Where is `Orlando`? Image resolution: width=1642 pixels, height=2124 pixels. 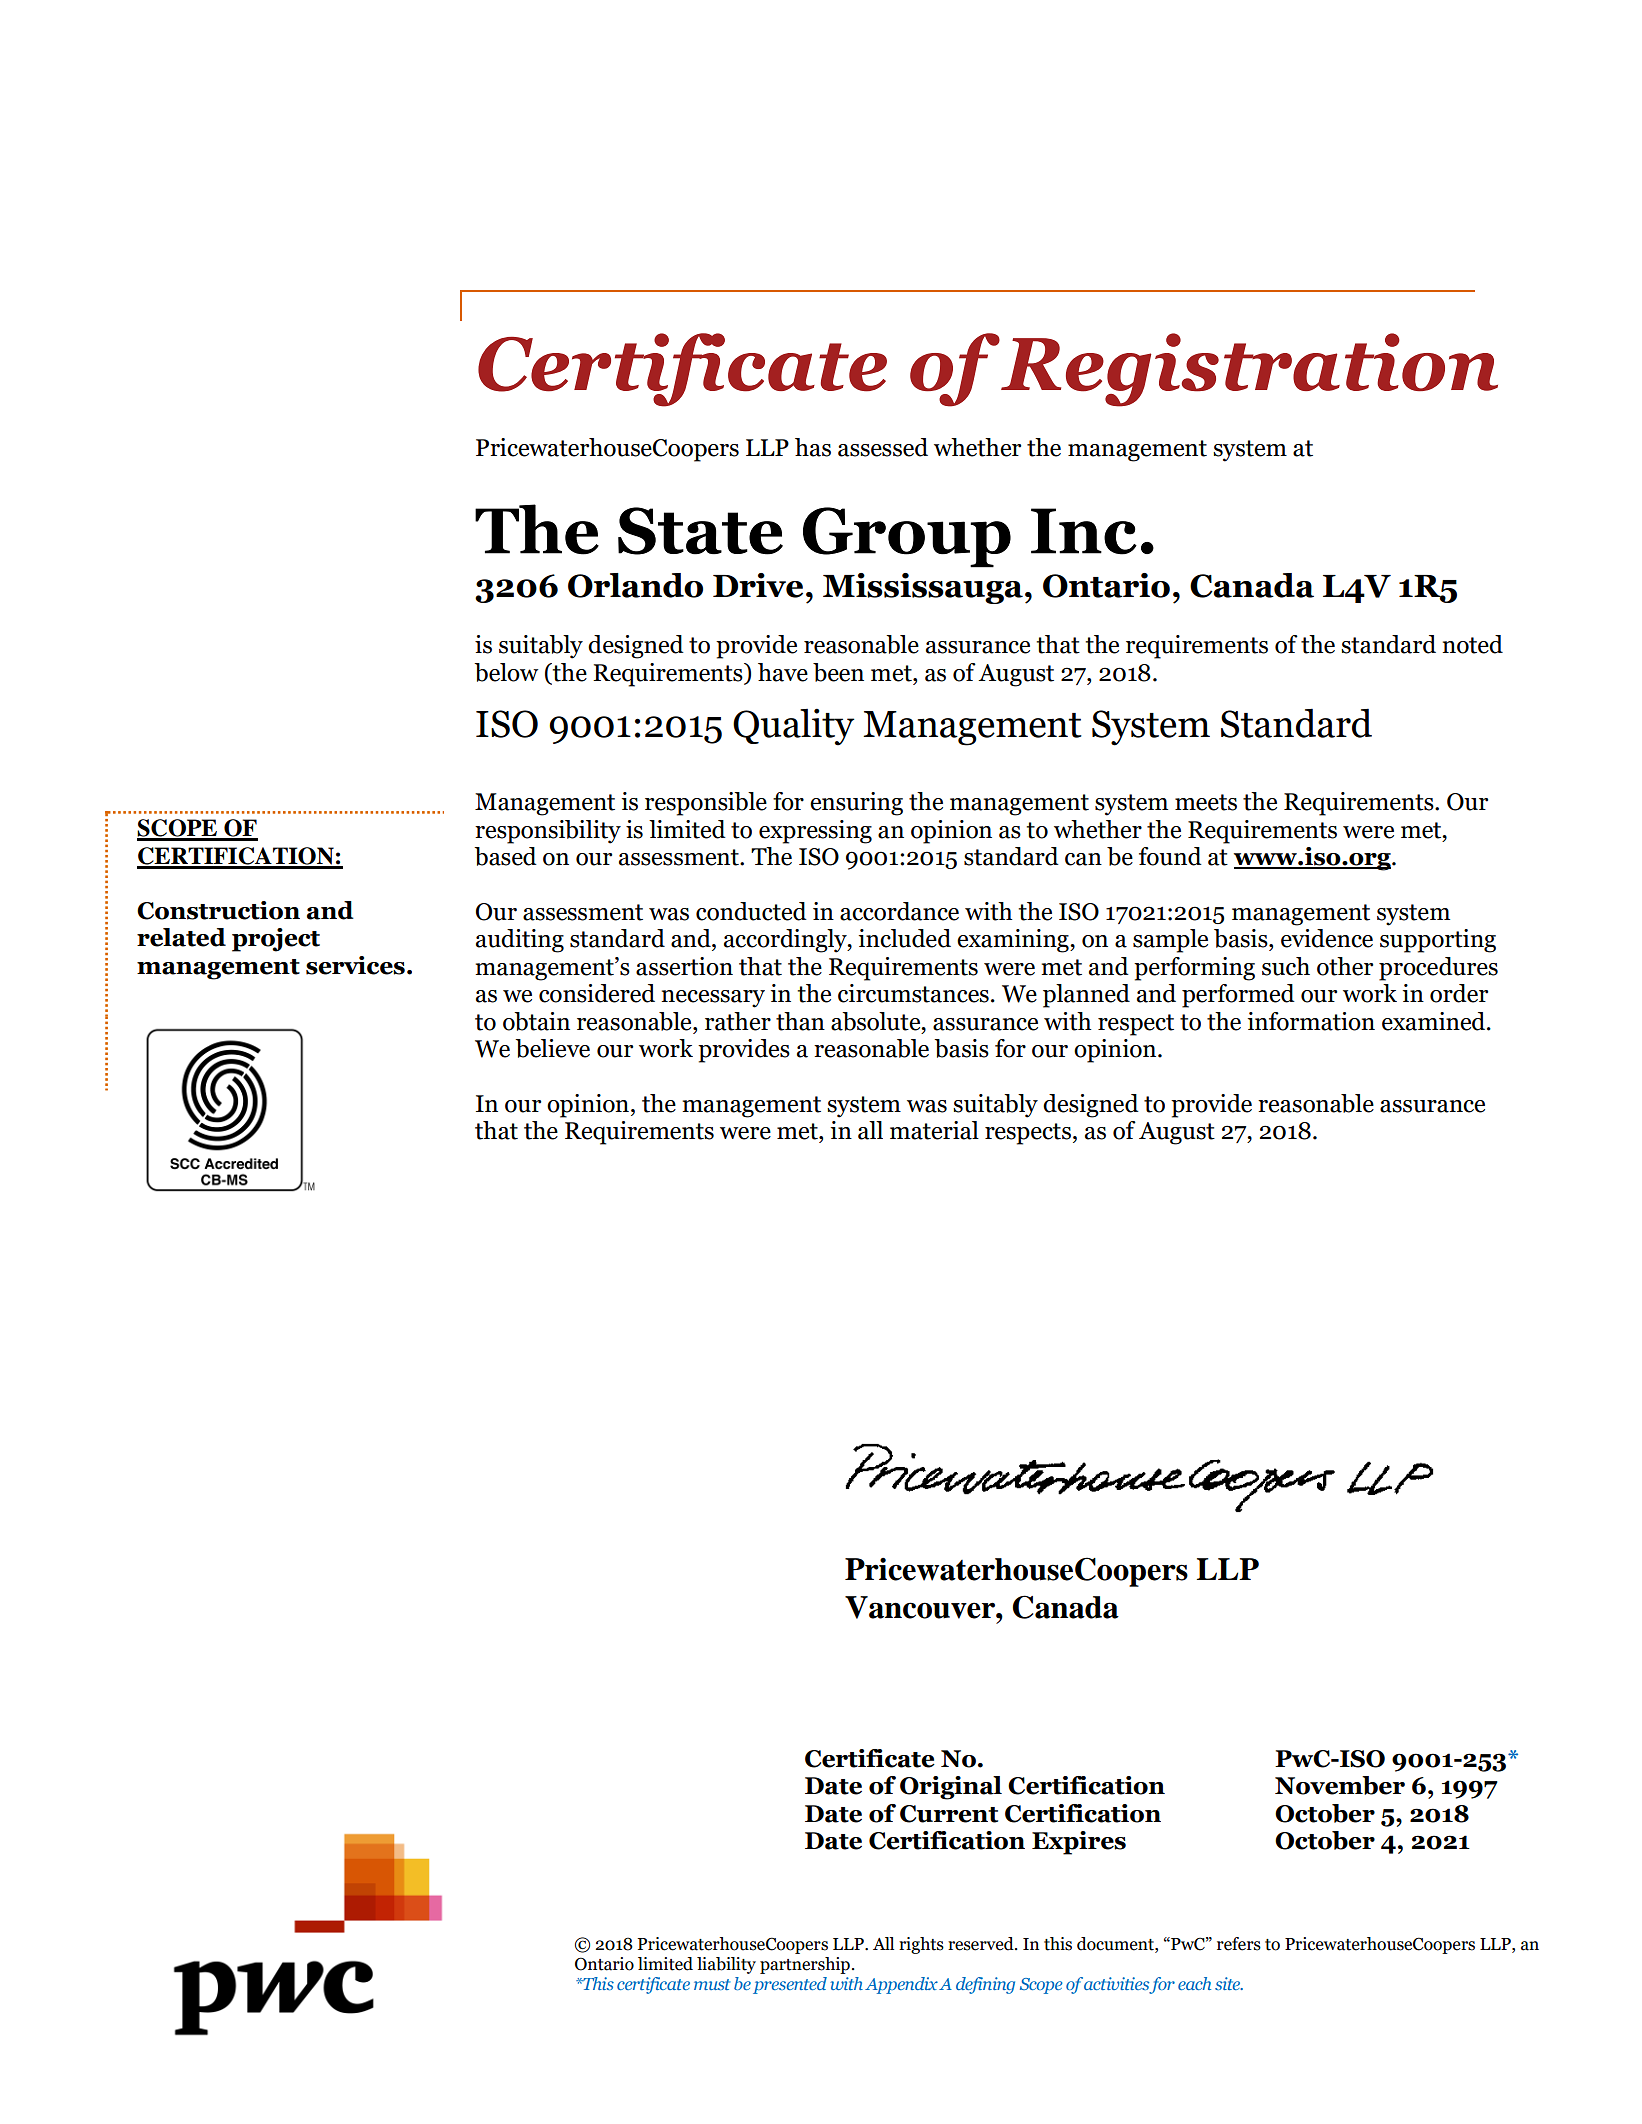 Orlando is located at coordinates (635, 585).
